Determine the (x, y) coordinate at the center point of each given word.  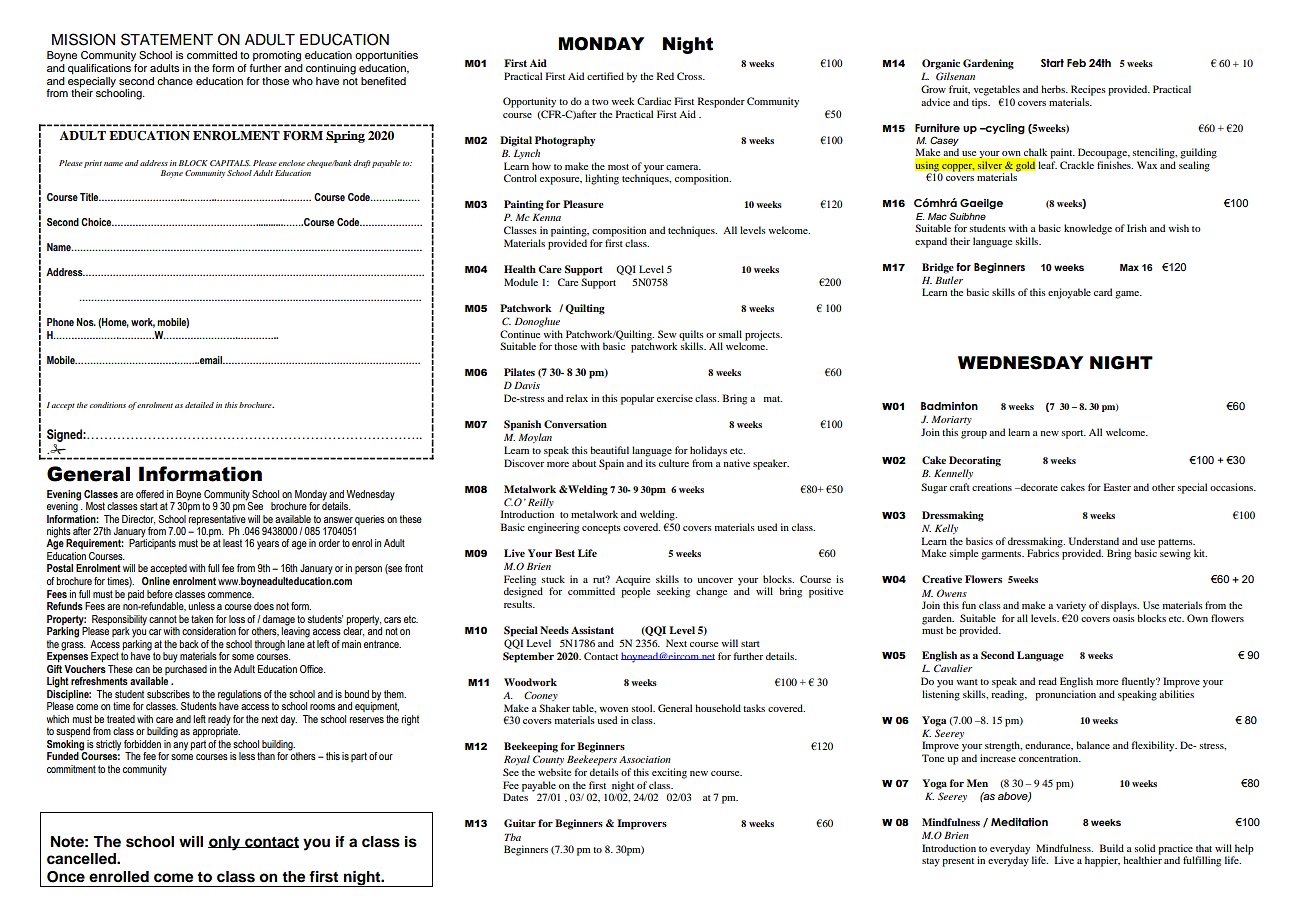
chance (175, 81)
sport (1073, 434)
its (651, 463)
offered (150, 494)
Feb (1076, 63)
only (225, 843)
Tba (513, 837)
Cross (690, 76)
